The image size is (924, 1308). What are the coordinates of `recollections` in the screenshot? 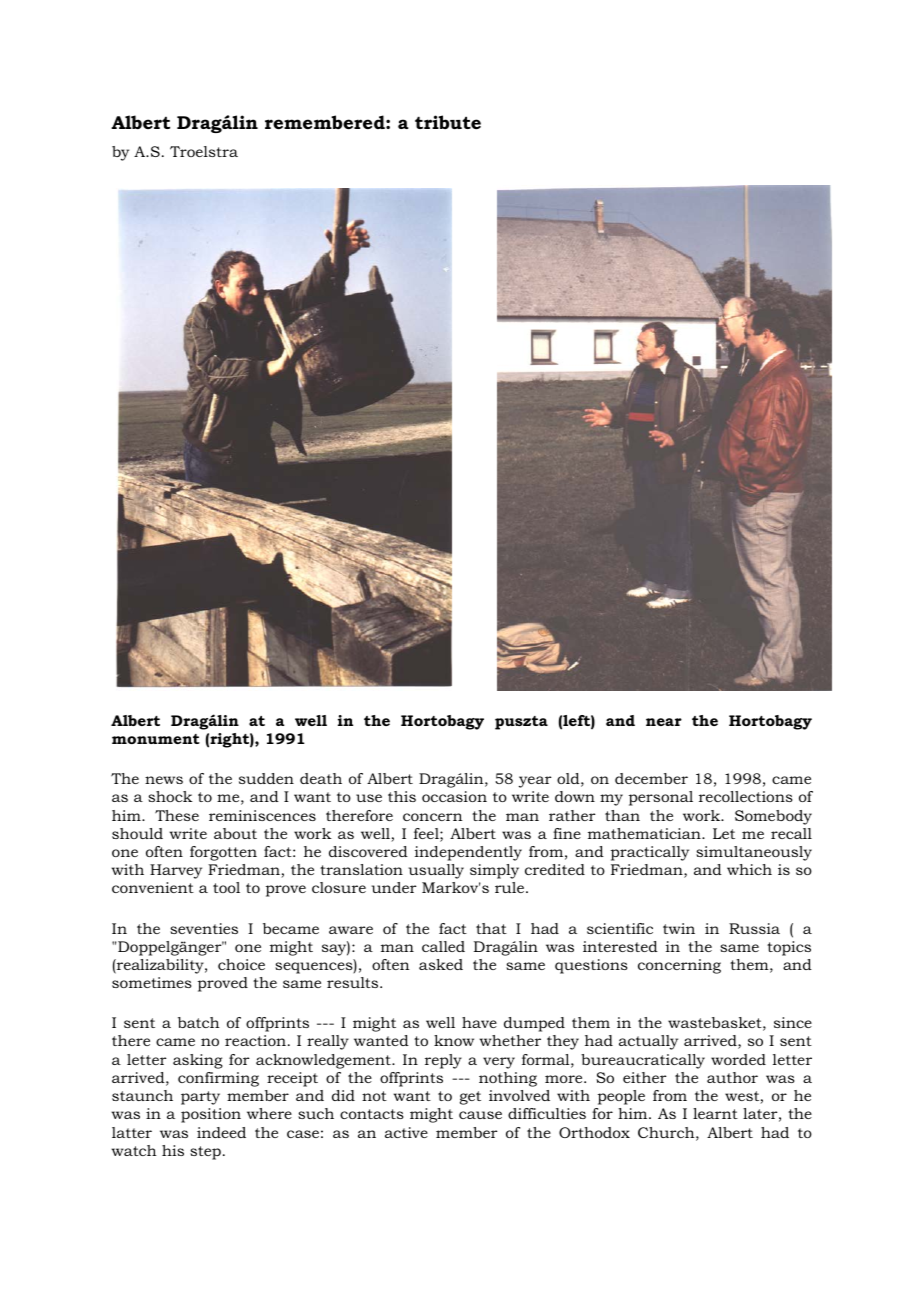 It's located at (745, 796).
